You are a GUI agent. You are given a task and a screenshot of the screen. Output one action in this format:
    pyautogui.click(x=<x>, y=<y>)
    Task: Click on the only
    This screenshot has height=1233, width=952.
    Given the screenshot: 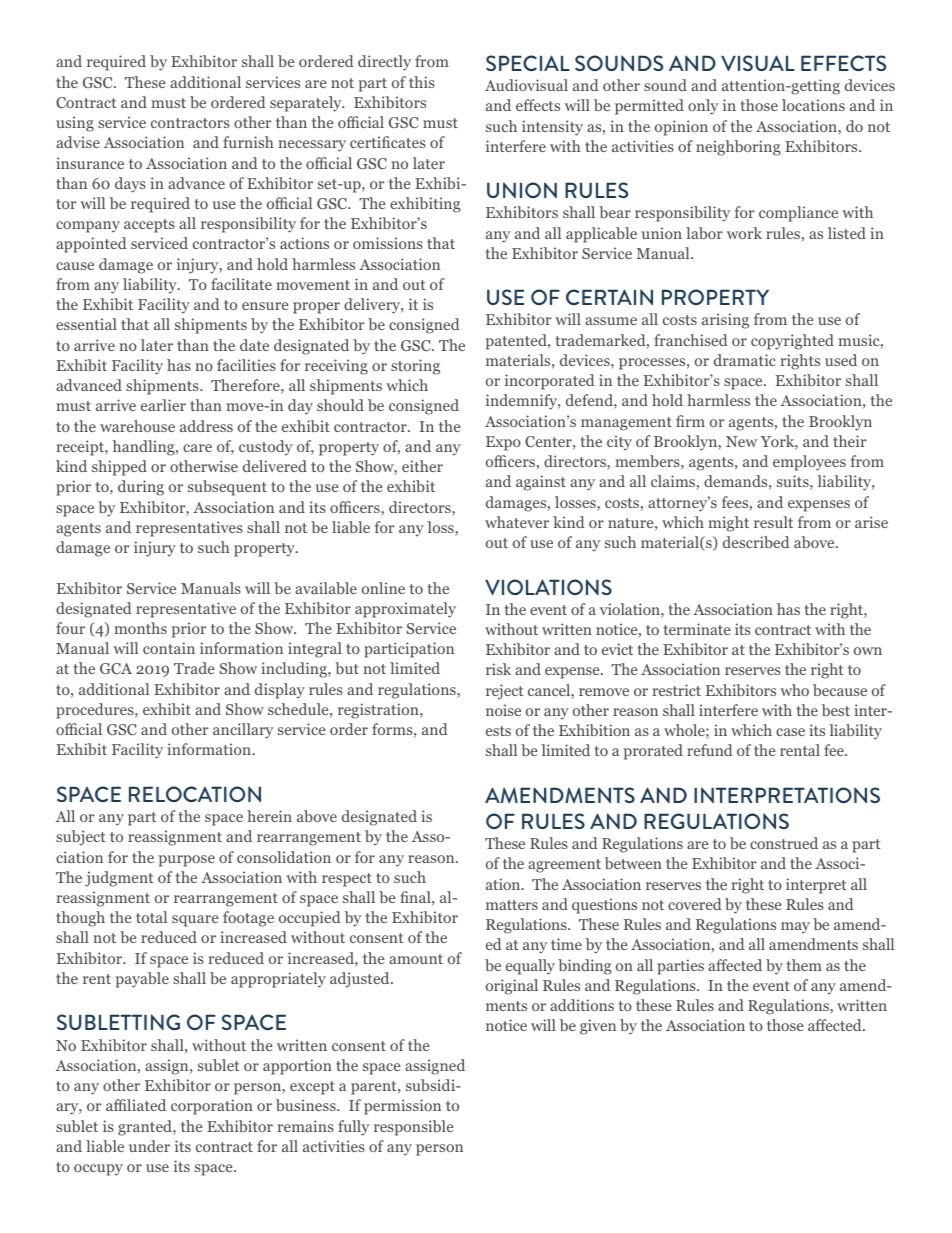 What is the action you would take?
    pyautogui.click(x=703, y=107)
